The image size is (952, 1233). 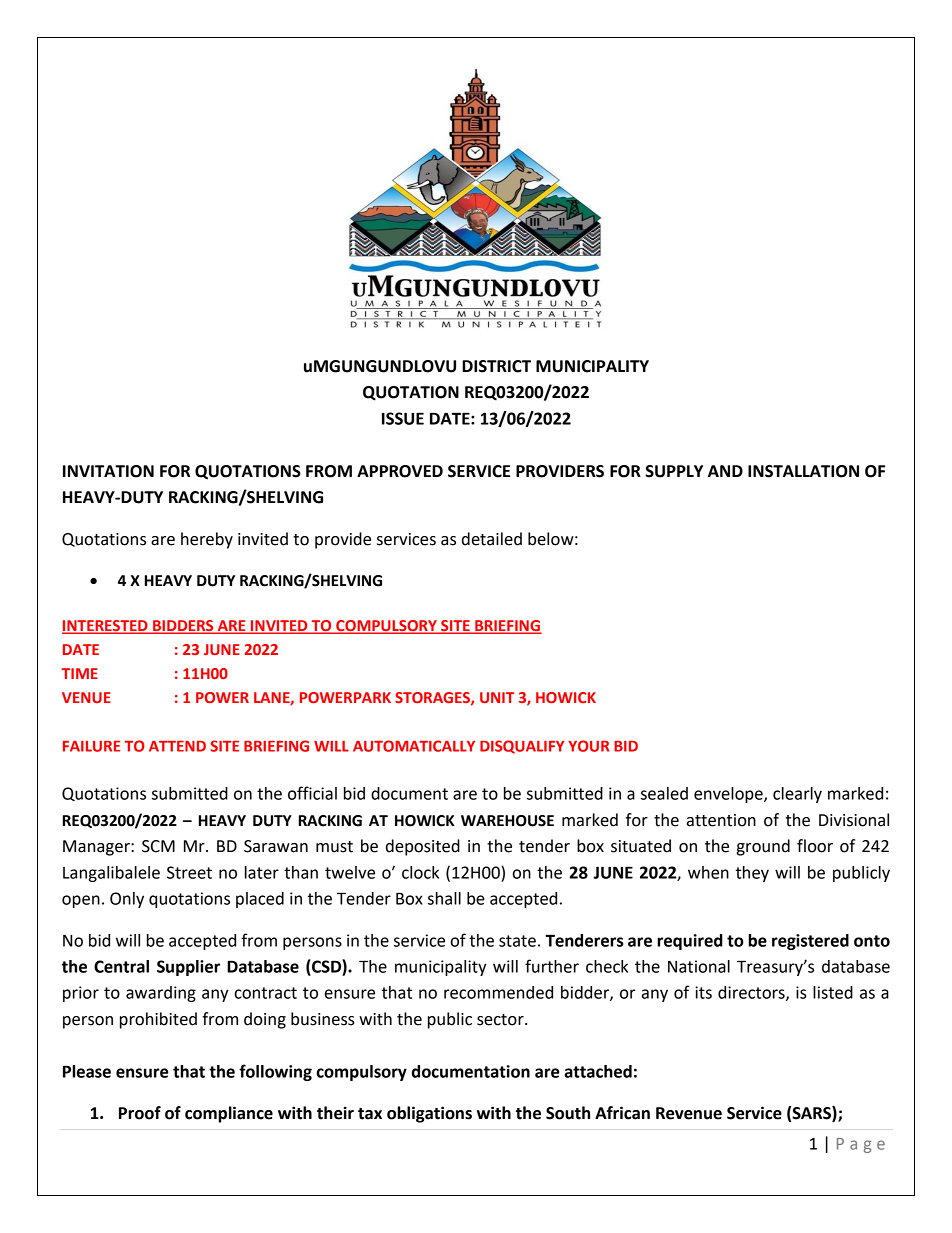 What do you see at coordinates (803, 471) in the screenshot?
I see `INSTALLATION` at bounding box center [803, 471].
